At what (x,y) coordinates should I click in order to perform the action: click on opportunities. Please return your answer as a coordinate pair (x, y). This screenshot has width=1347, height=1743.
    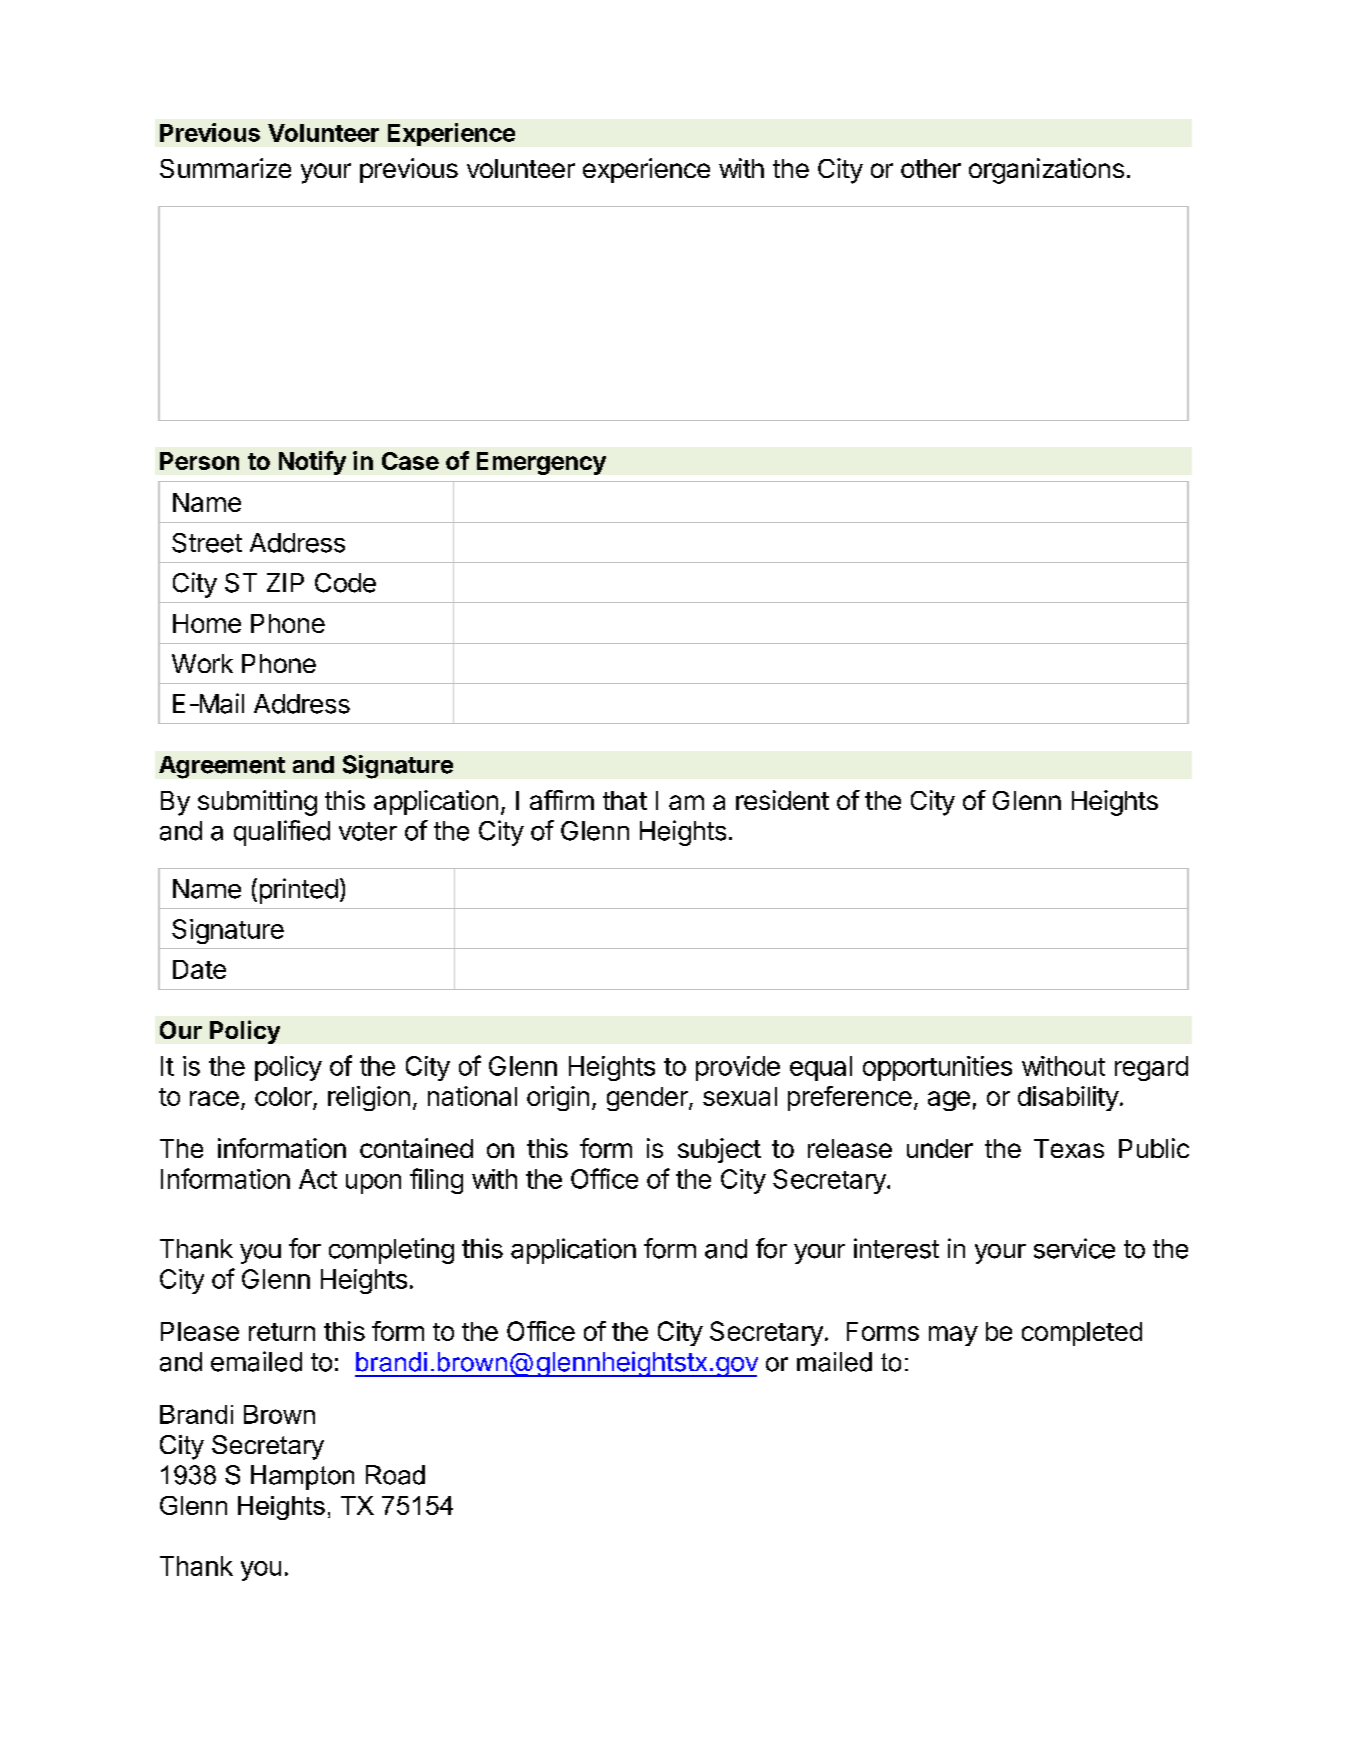
    Looking at the image, I should click on (937, 1068).
